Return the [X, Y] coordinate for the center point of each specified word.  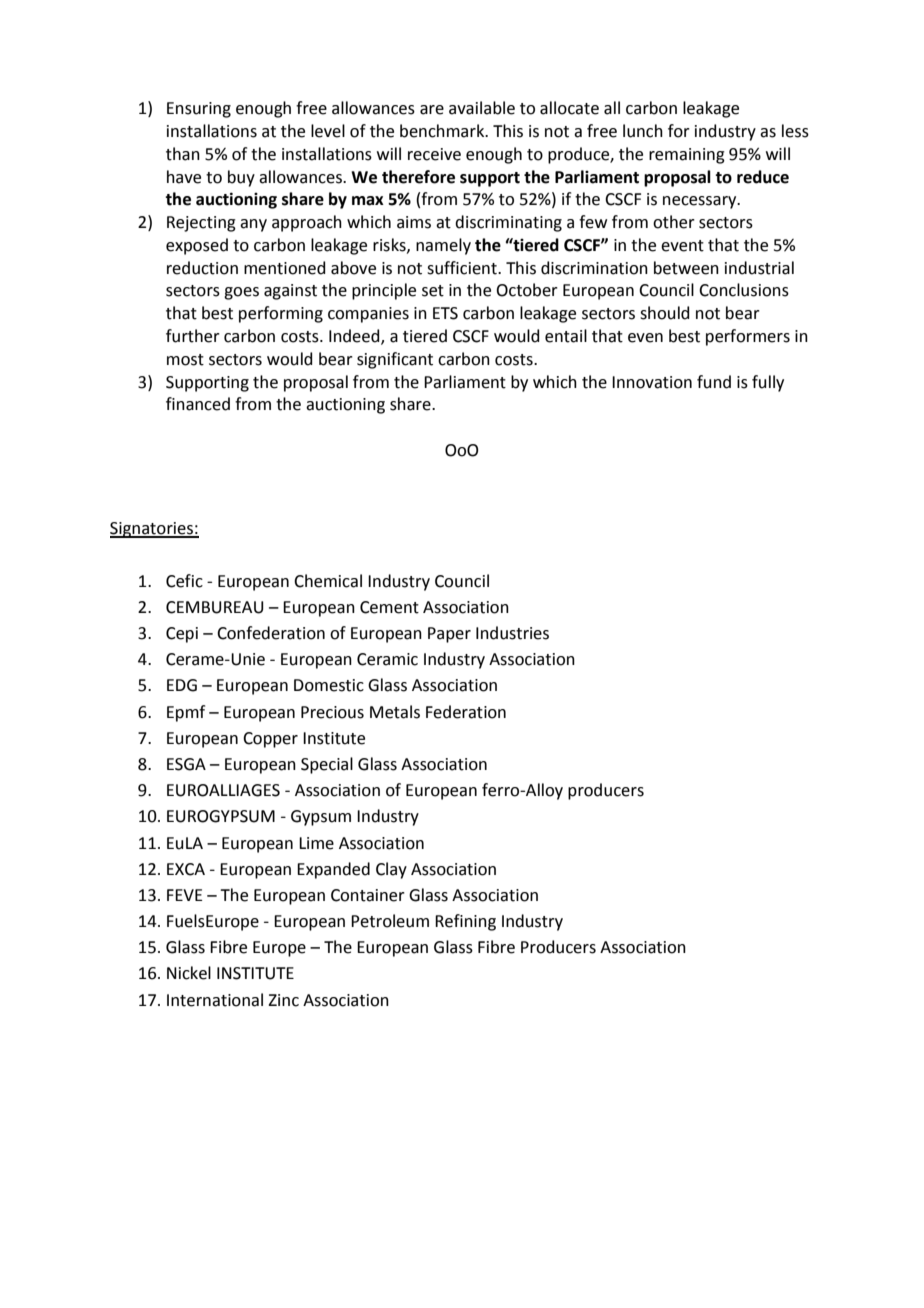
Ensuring [199, 110]
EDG [182, 685]
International [215, 1000]
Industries [512, 633]
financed [198, 404]
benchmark [443, 131]
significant [395, 360]
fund [714, 382]
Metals [395, 712]
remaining [687, 156]
